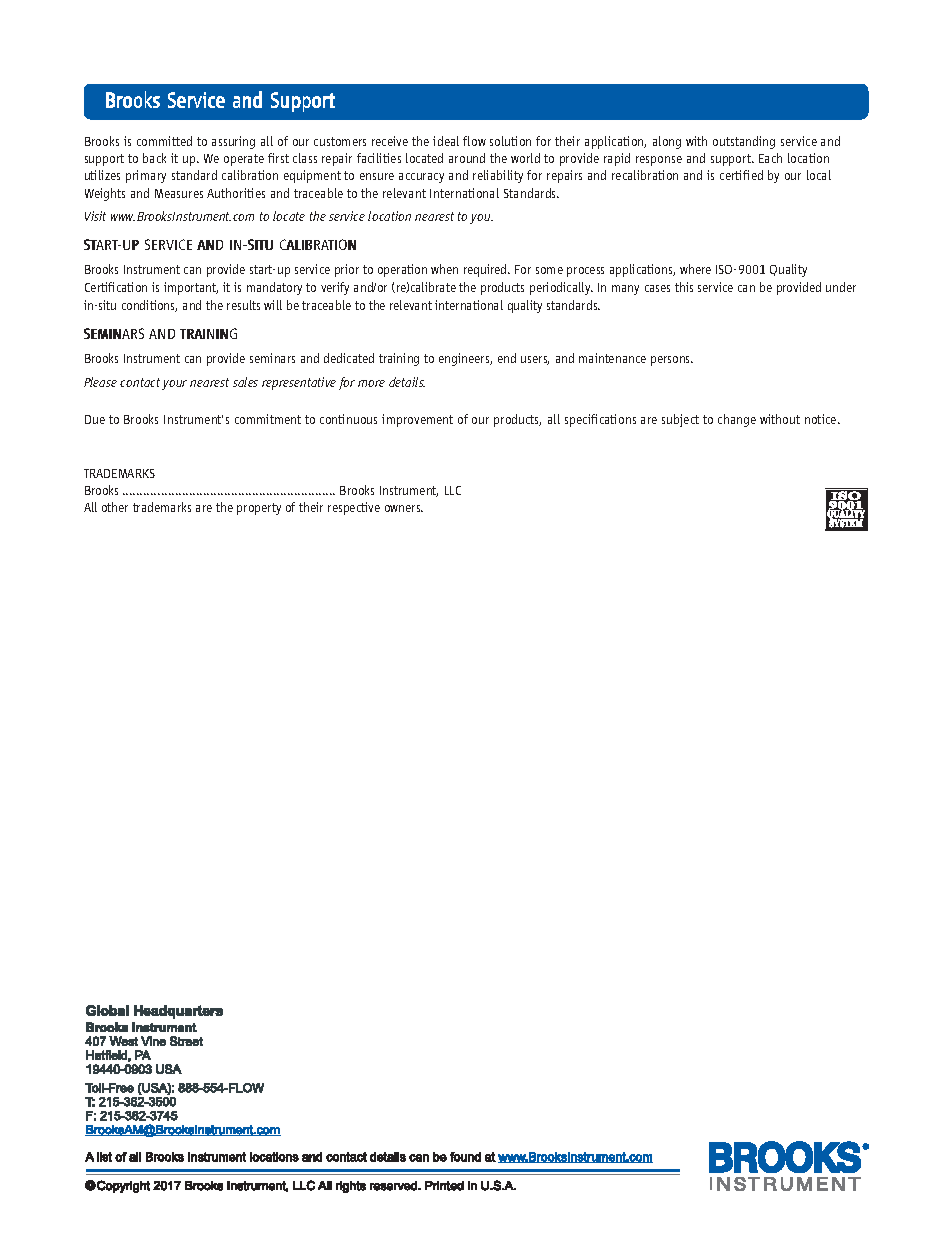 The height and width of the screenshot is (1233, 952). What do you see at coordinates (154, 158) in the screenshot?
I see `back` at bounding box center [154, 158].
